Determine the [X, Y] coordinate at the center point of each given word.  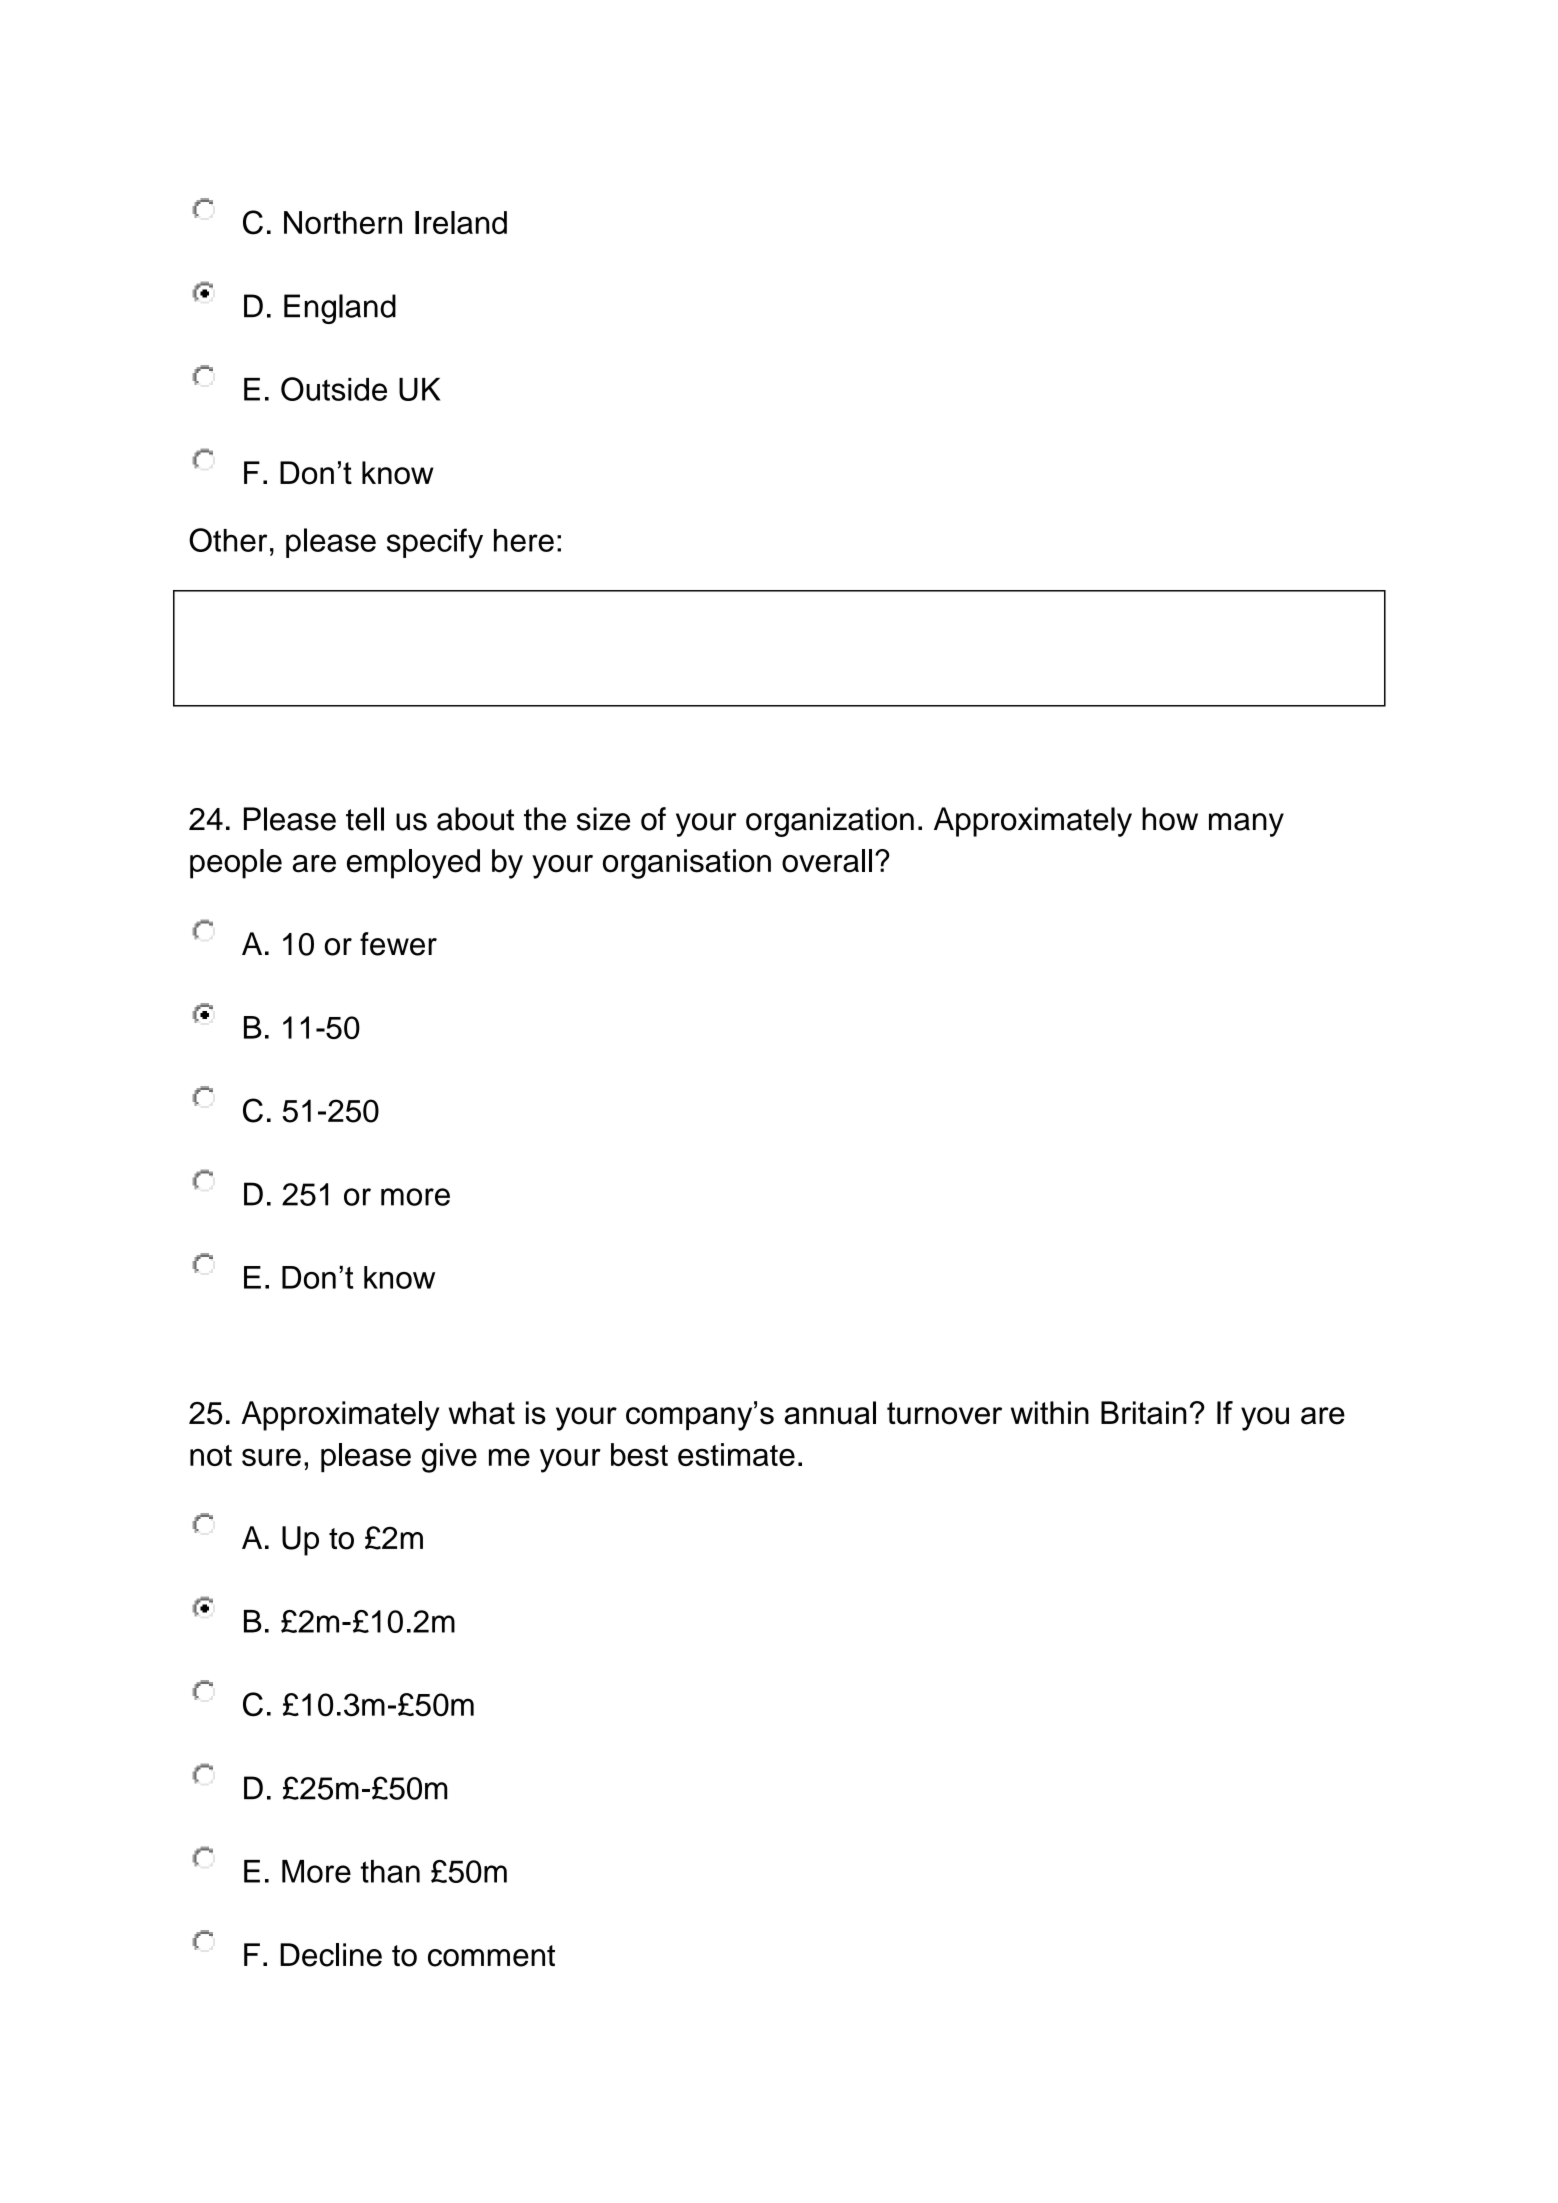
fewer [398, 944]
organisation [687, 864]
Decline [331, 1955]
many [1246, 825]
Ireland [461, 222]
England [340, 309]
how [1170, 819]
